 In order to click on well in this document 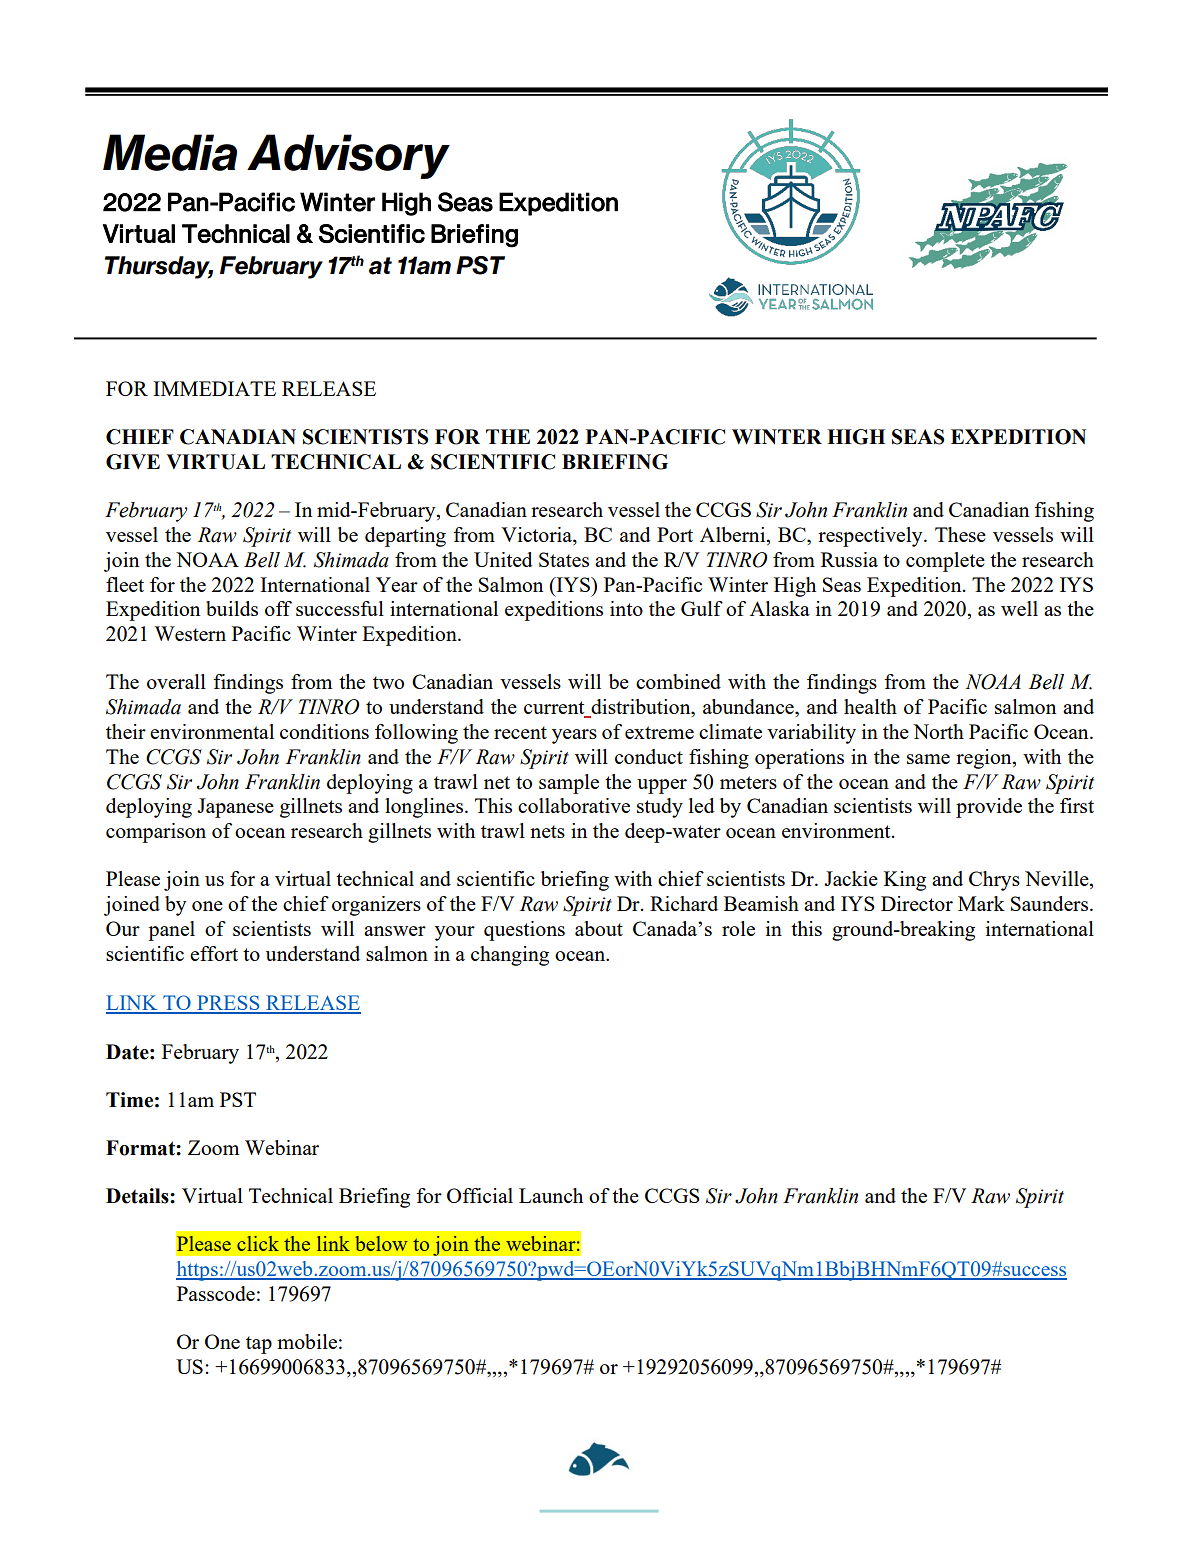, I will do `click(1019, 608)`.
